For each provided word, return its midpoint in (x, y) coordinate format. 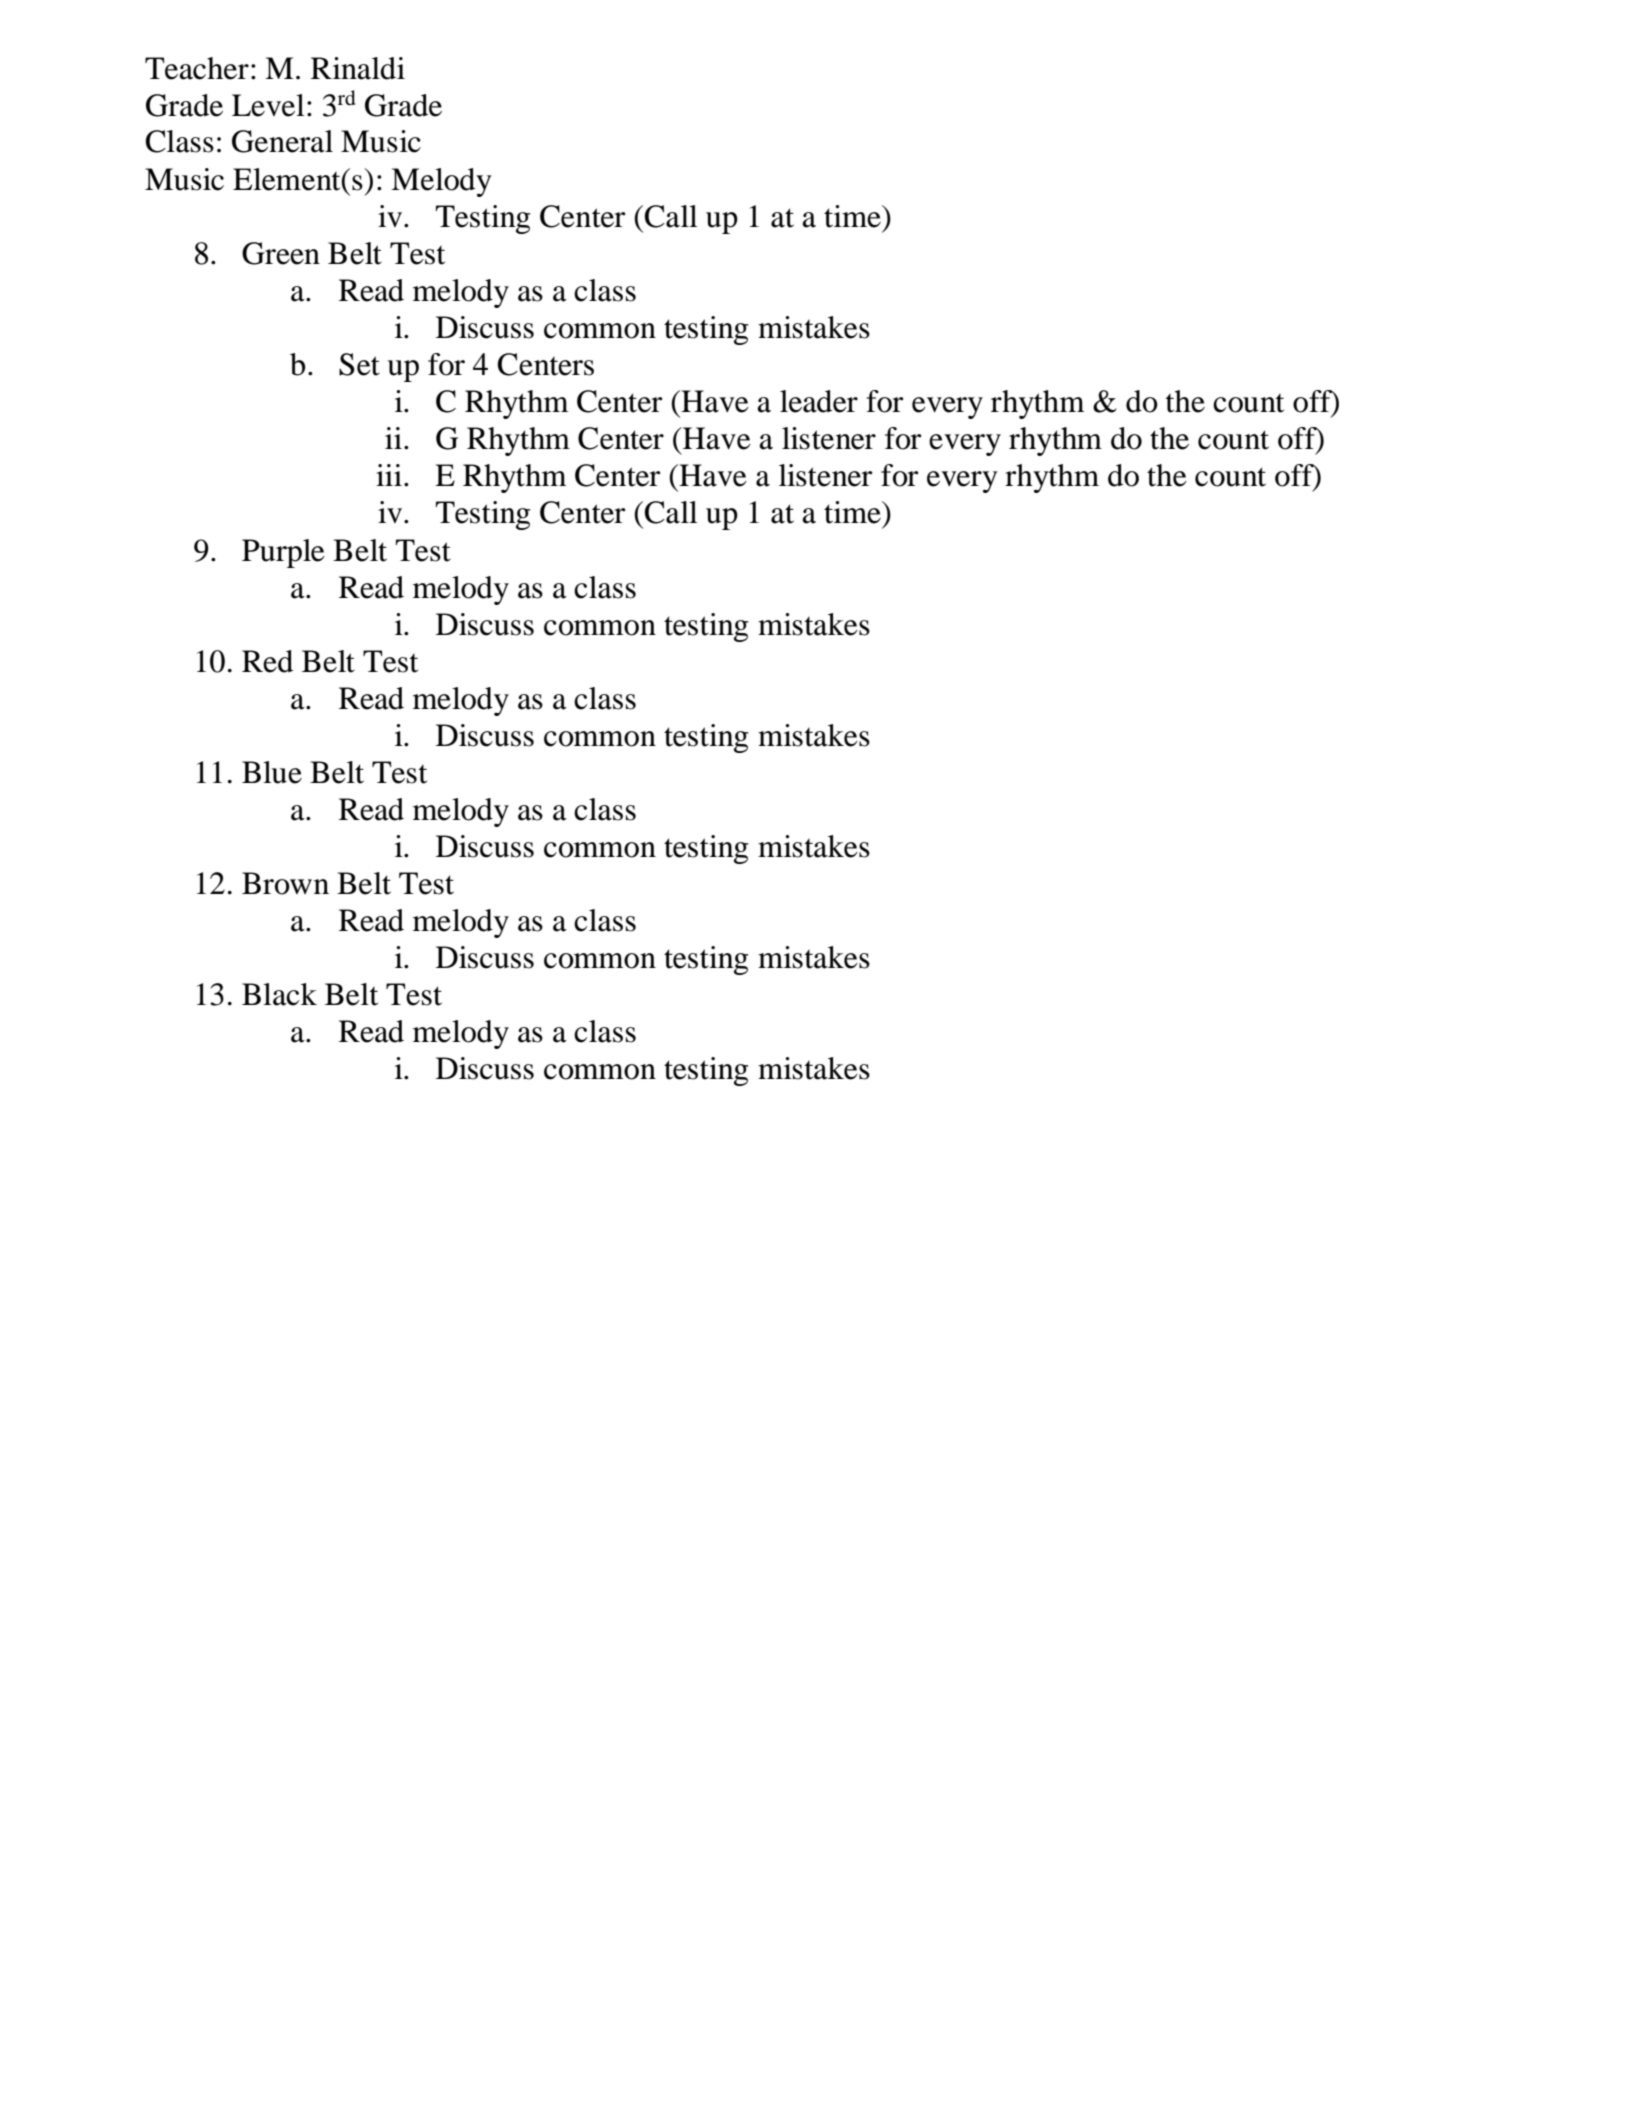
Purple (283, 553)
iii (389, 475)
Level (268, 105)
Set (359, 364)
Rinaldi (358, 68)
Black (279, 994)
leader (819, 401)
